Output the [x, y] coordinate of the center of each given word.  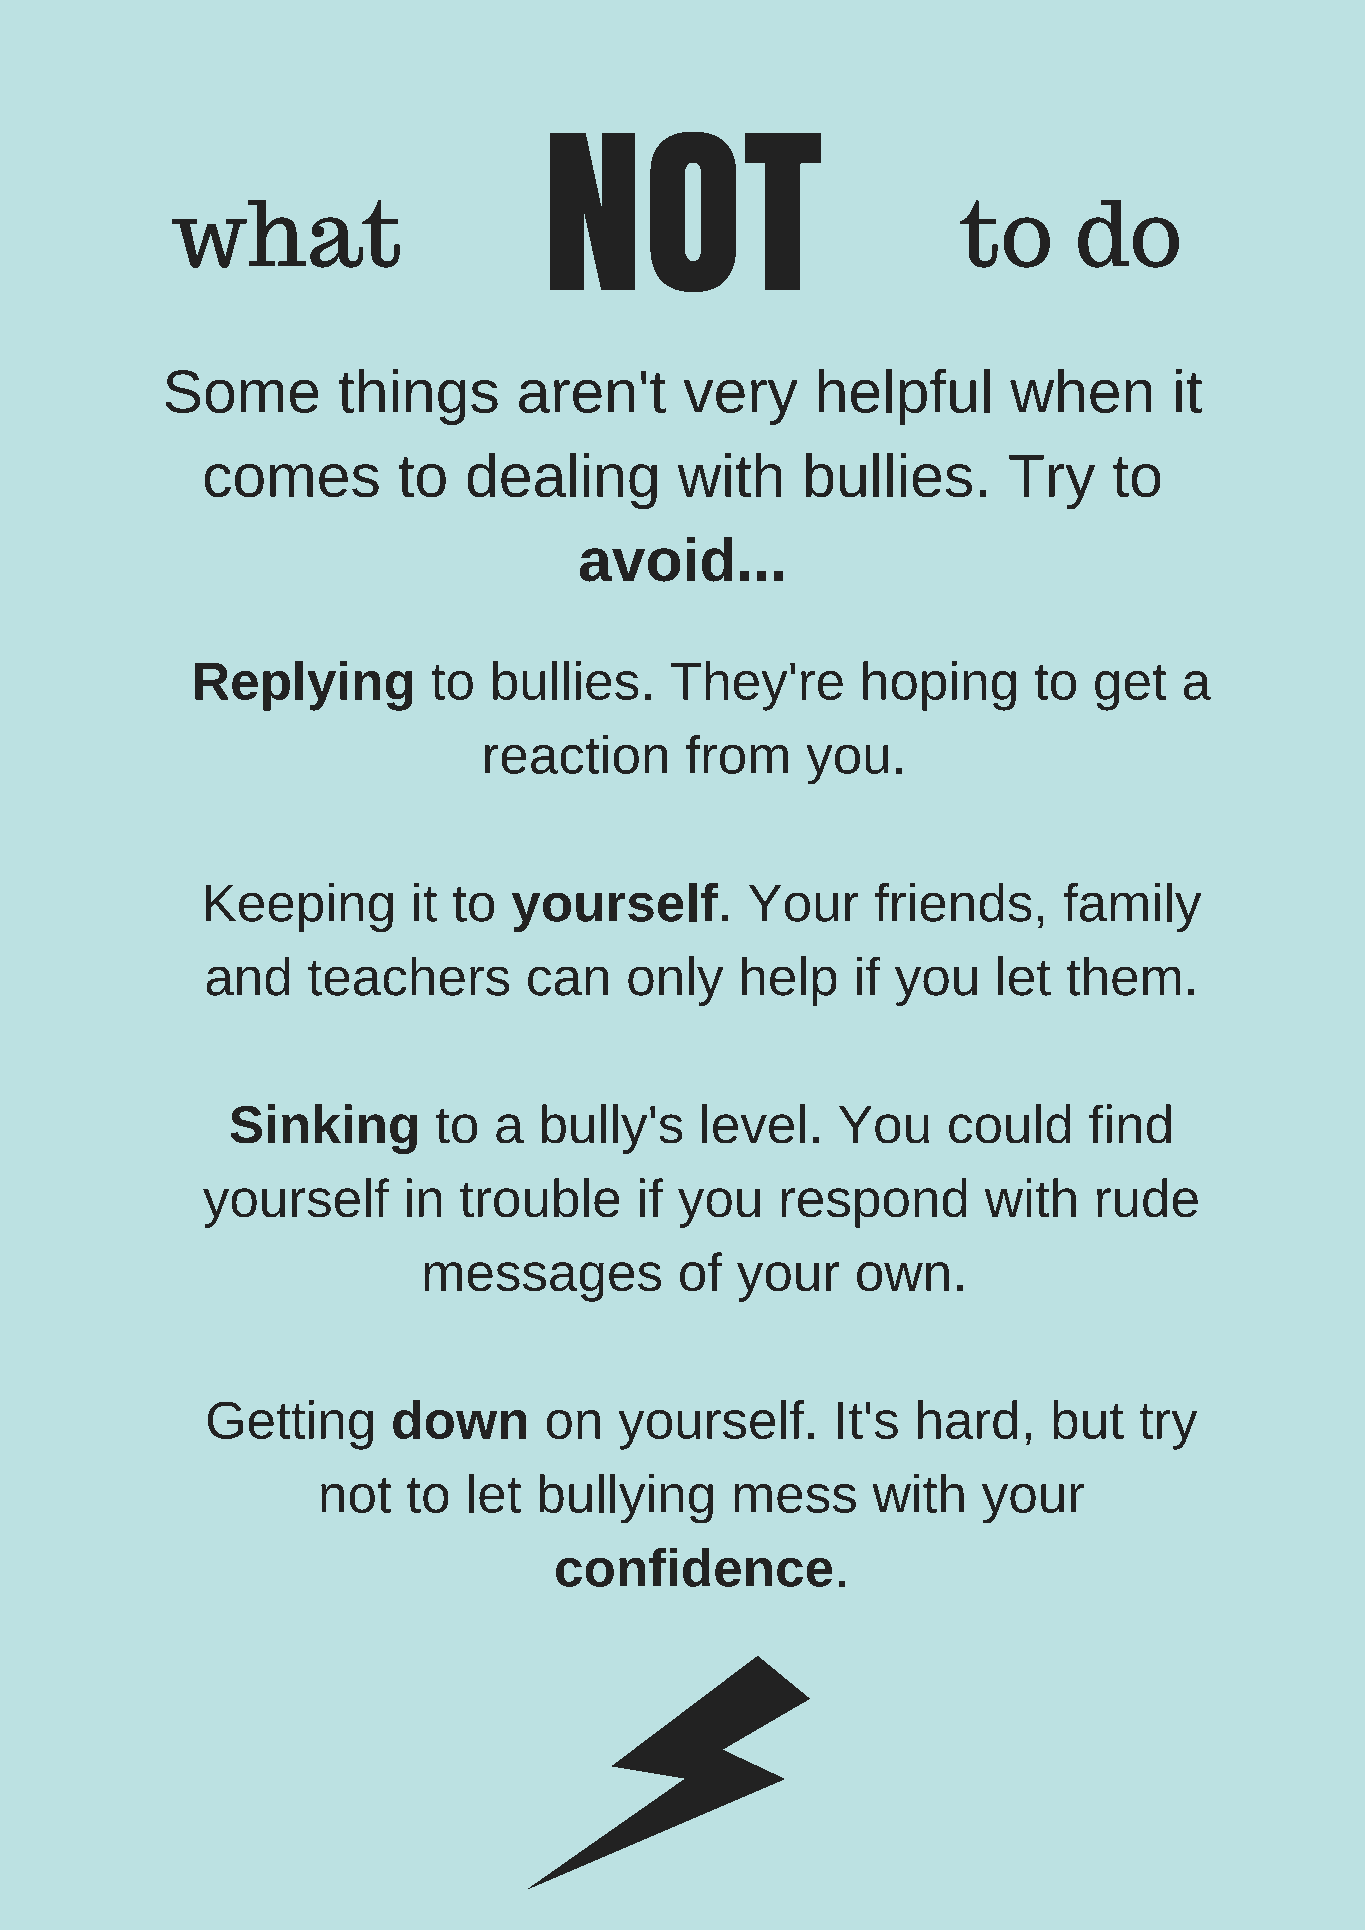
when [1081, 390]
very [741, 402]
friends [953, 902]
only [676, 981]
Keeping [299, 907]
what [286, 233]
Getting [290, 1425]
